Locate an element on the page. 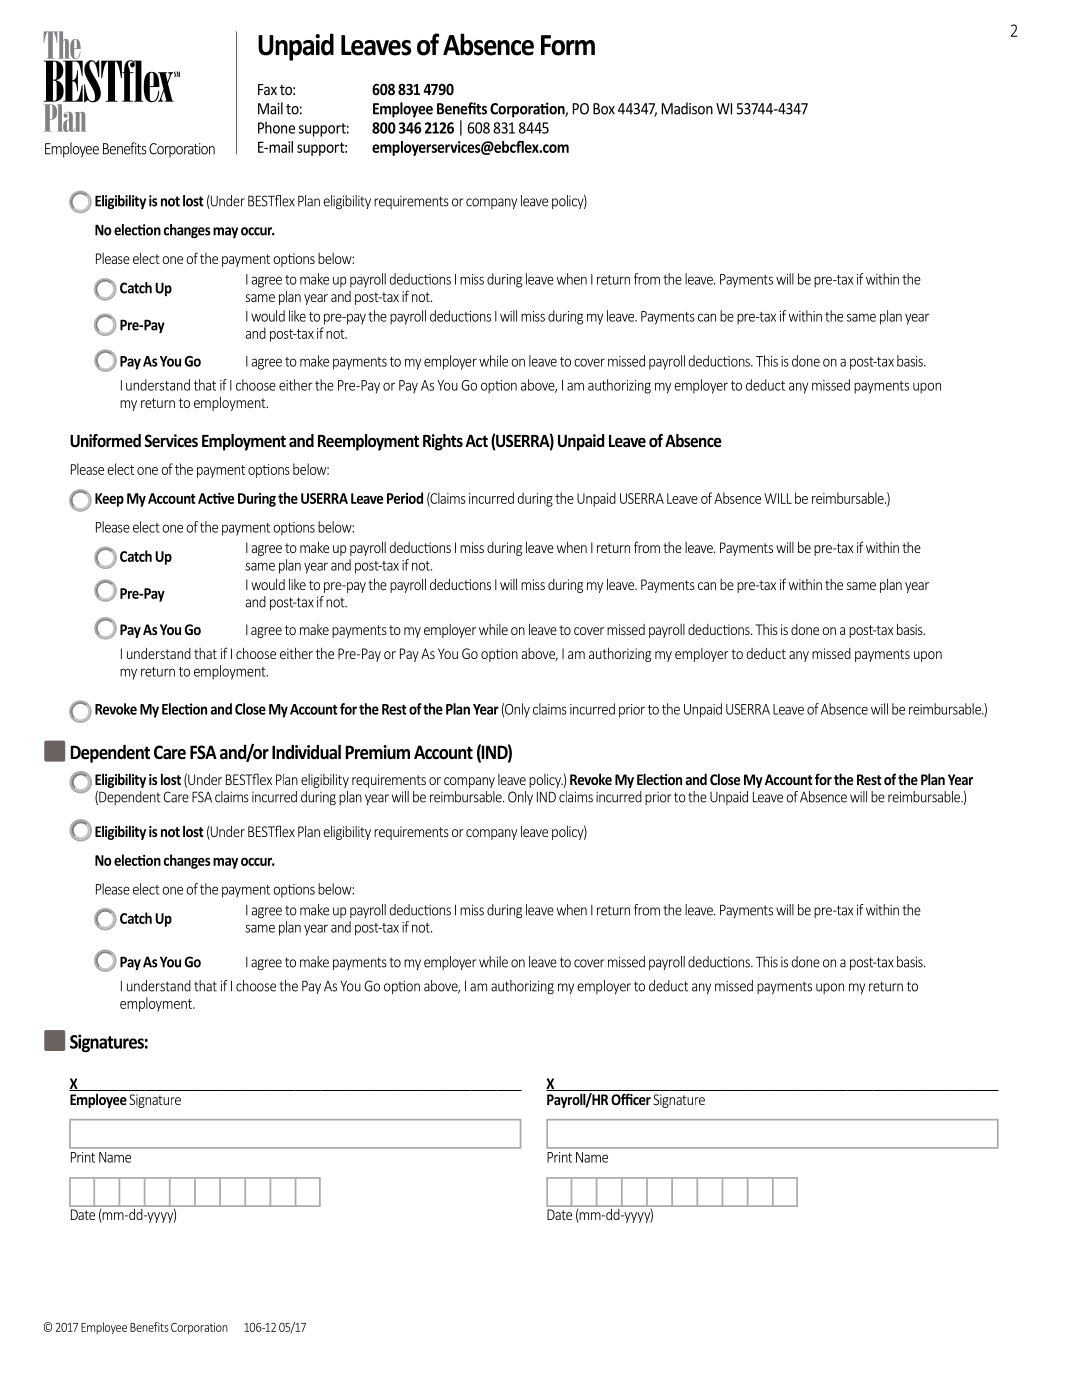  Officer is located at coordinates (631, 1099).
